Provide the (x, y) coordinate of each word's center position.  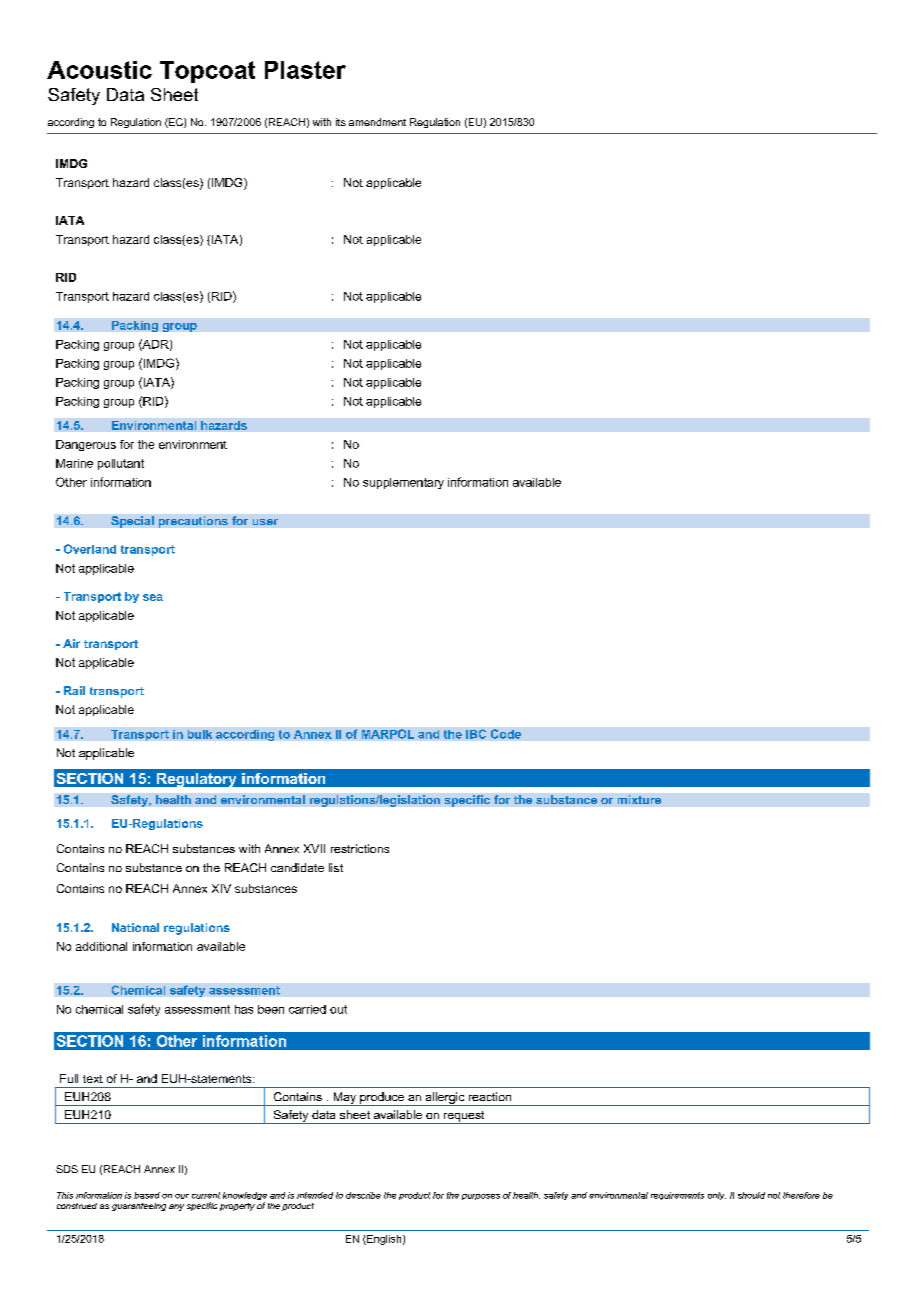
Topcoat (207, 72)
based (147, 1195)
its (341, 122)
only (717, 1196)
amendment (377, 122)
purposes (481, 1197)
